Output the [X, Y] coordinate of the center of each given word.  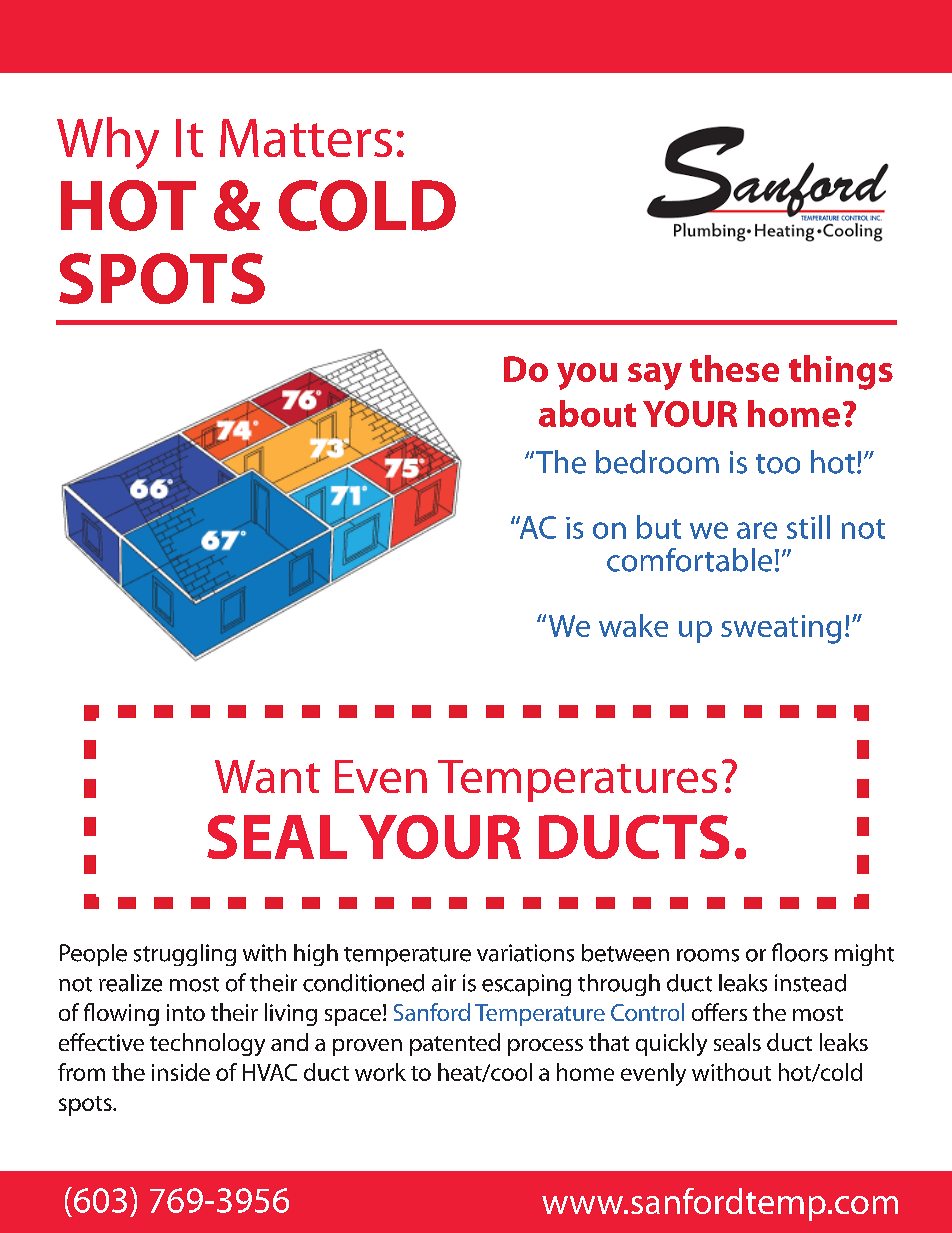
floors [800, 952]
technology [207, 1044]
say [655, 376]
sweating [781, 629]
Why [108, 143]
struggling [185, 955]
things [841, 372]
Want [267, 776]
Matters [306, 138]
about [587, 413]
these [734, 368]
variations [525, 953]
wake [633, 625]
